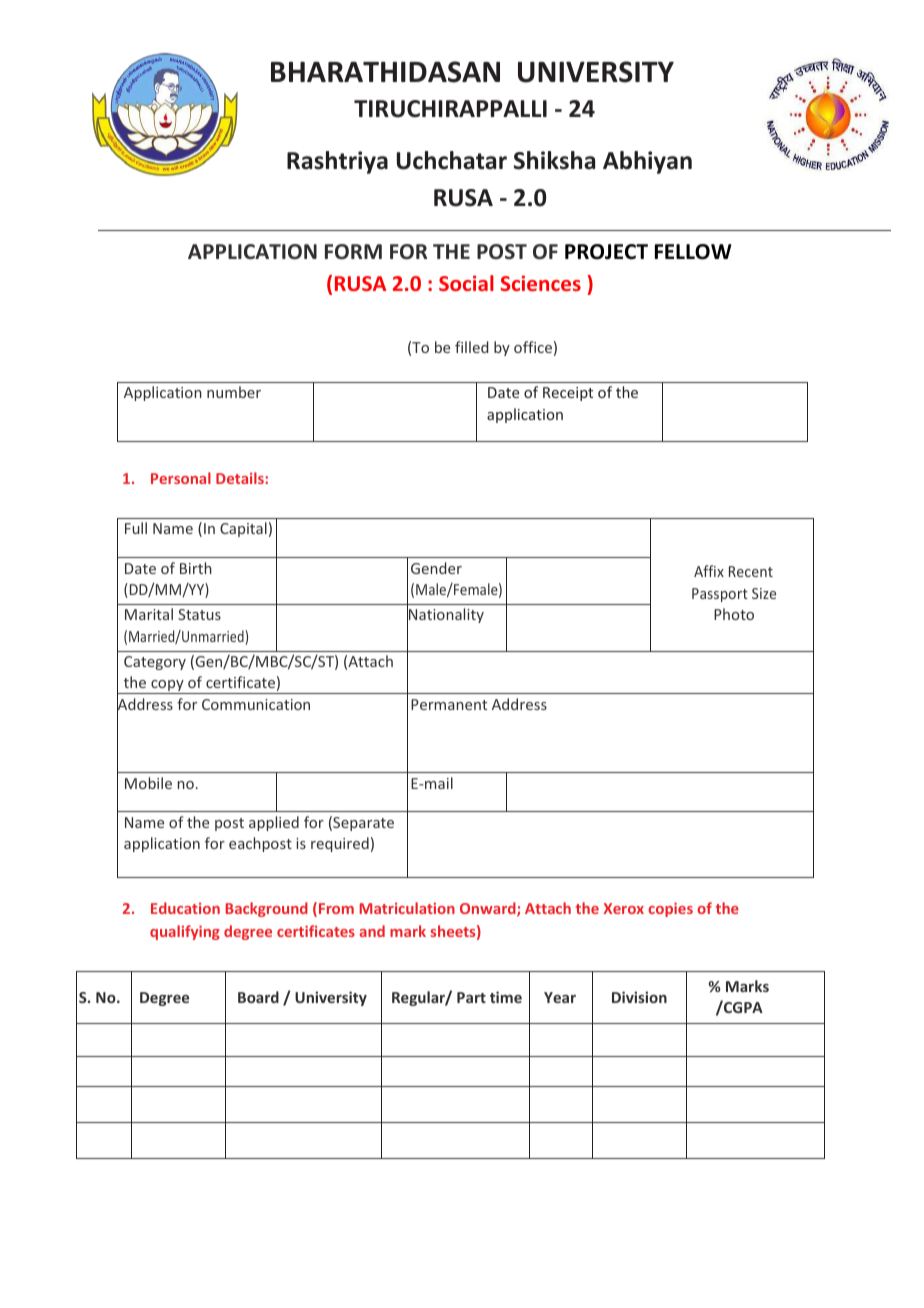  What do you see at coordinates (353, 252) in the screenshot?
I see `FORM` at bounding box center [353, 252].
